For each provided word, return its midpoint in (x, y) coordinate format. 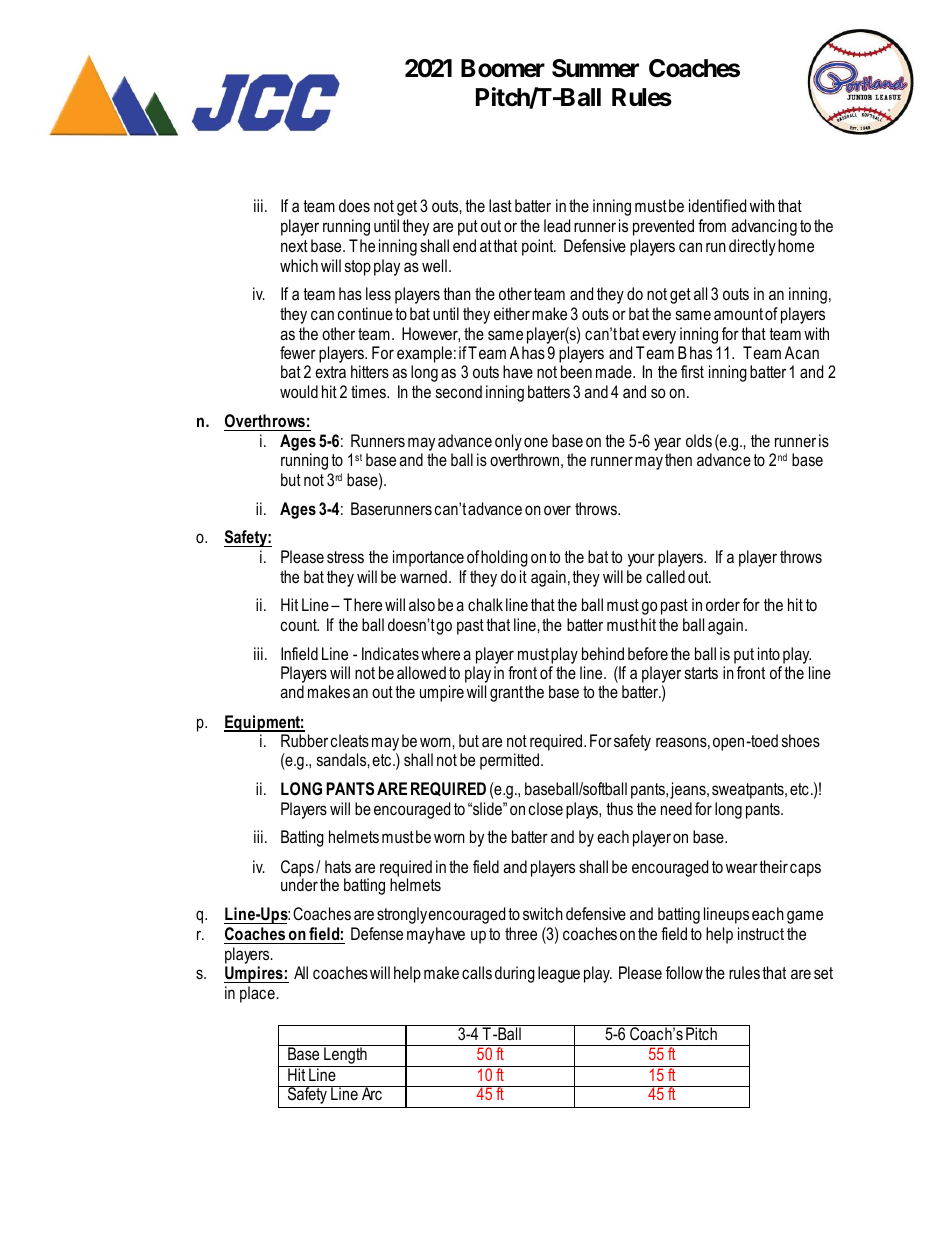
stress (345, 557)
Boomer (503, 68)
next (294, 246)
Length (345, 1054)
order (723, 605)
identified (717, 205)
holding (504, 558)
